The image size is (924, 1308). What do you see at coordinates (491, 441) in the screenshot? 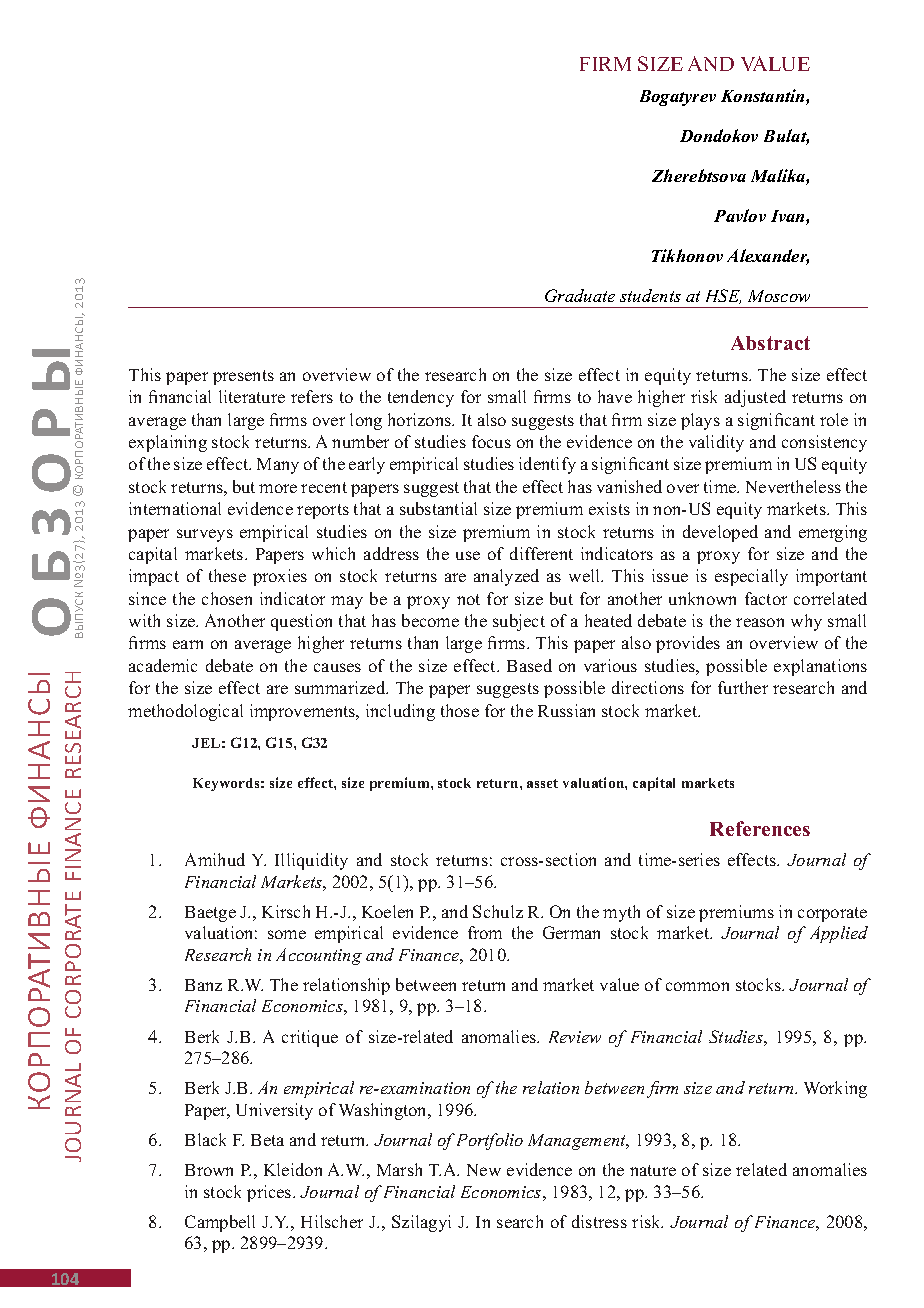
I see `focus` at bounding box center [491, 441].
